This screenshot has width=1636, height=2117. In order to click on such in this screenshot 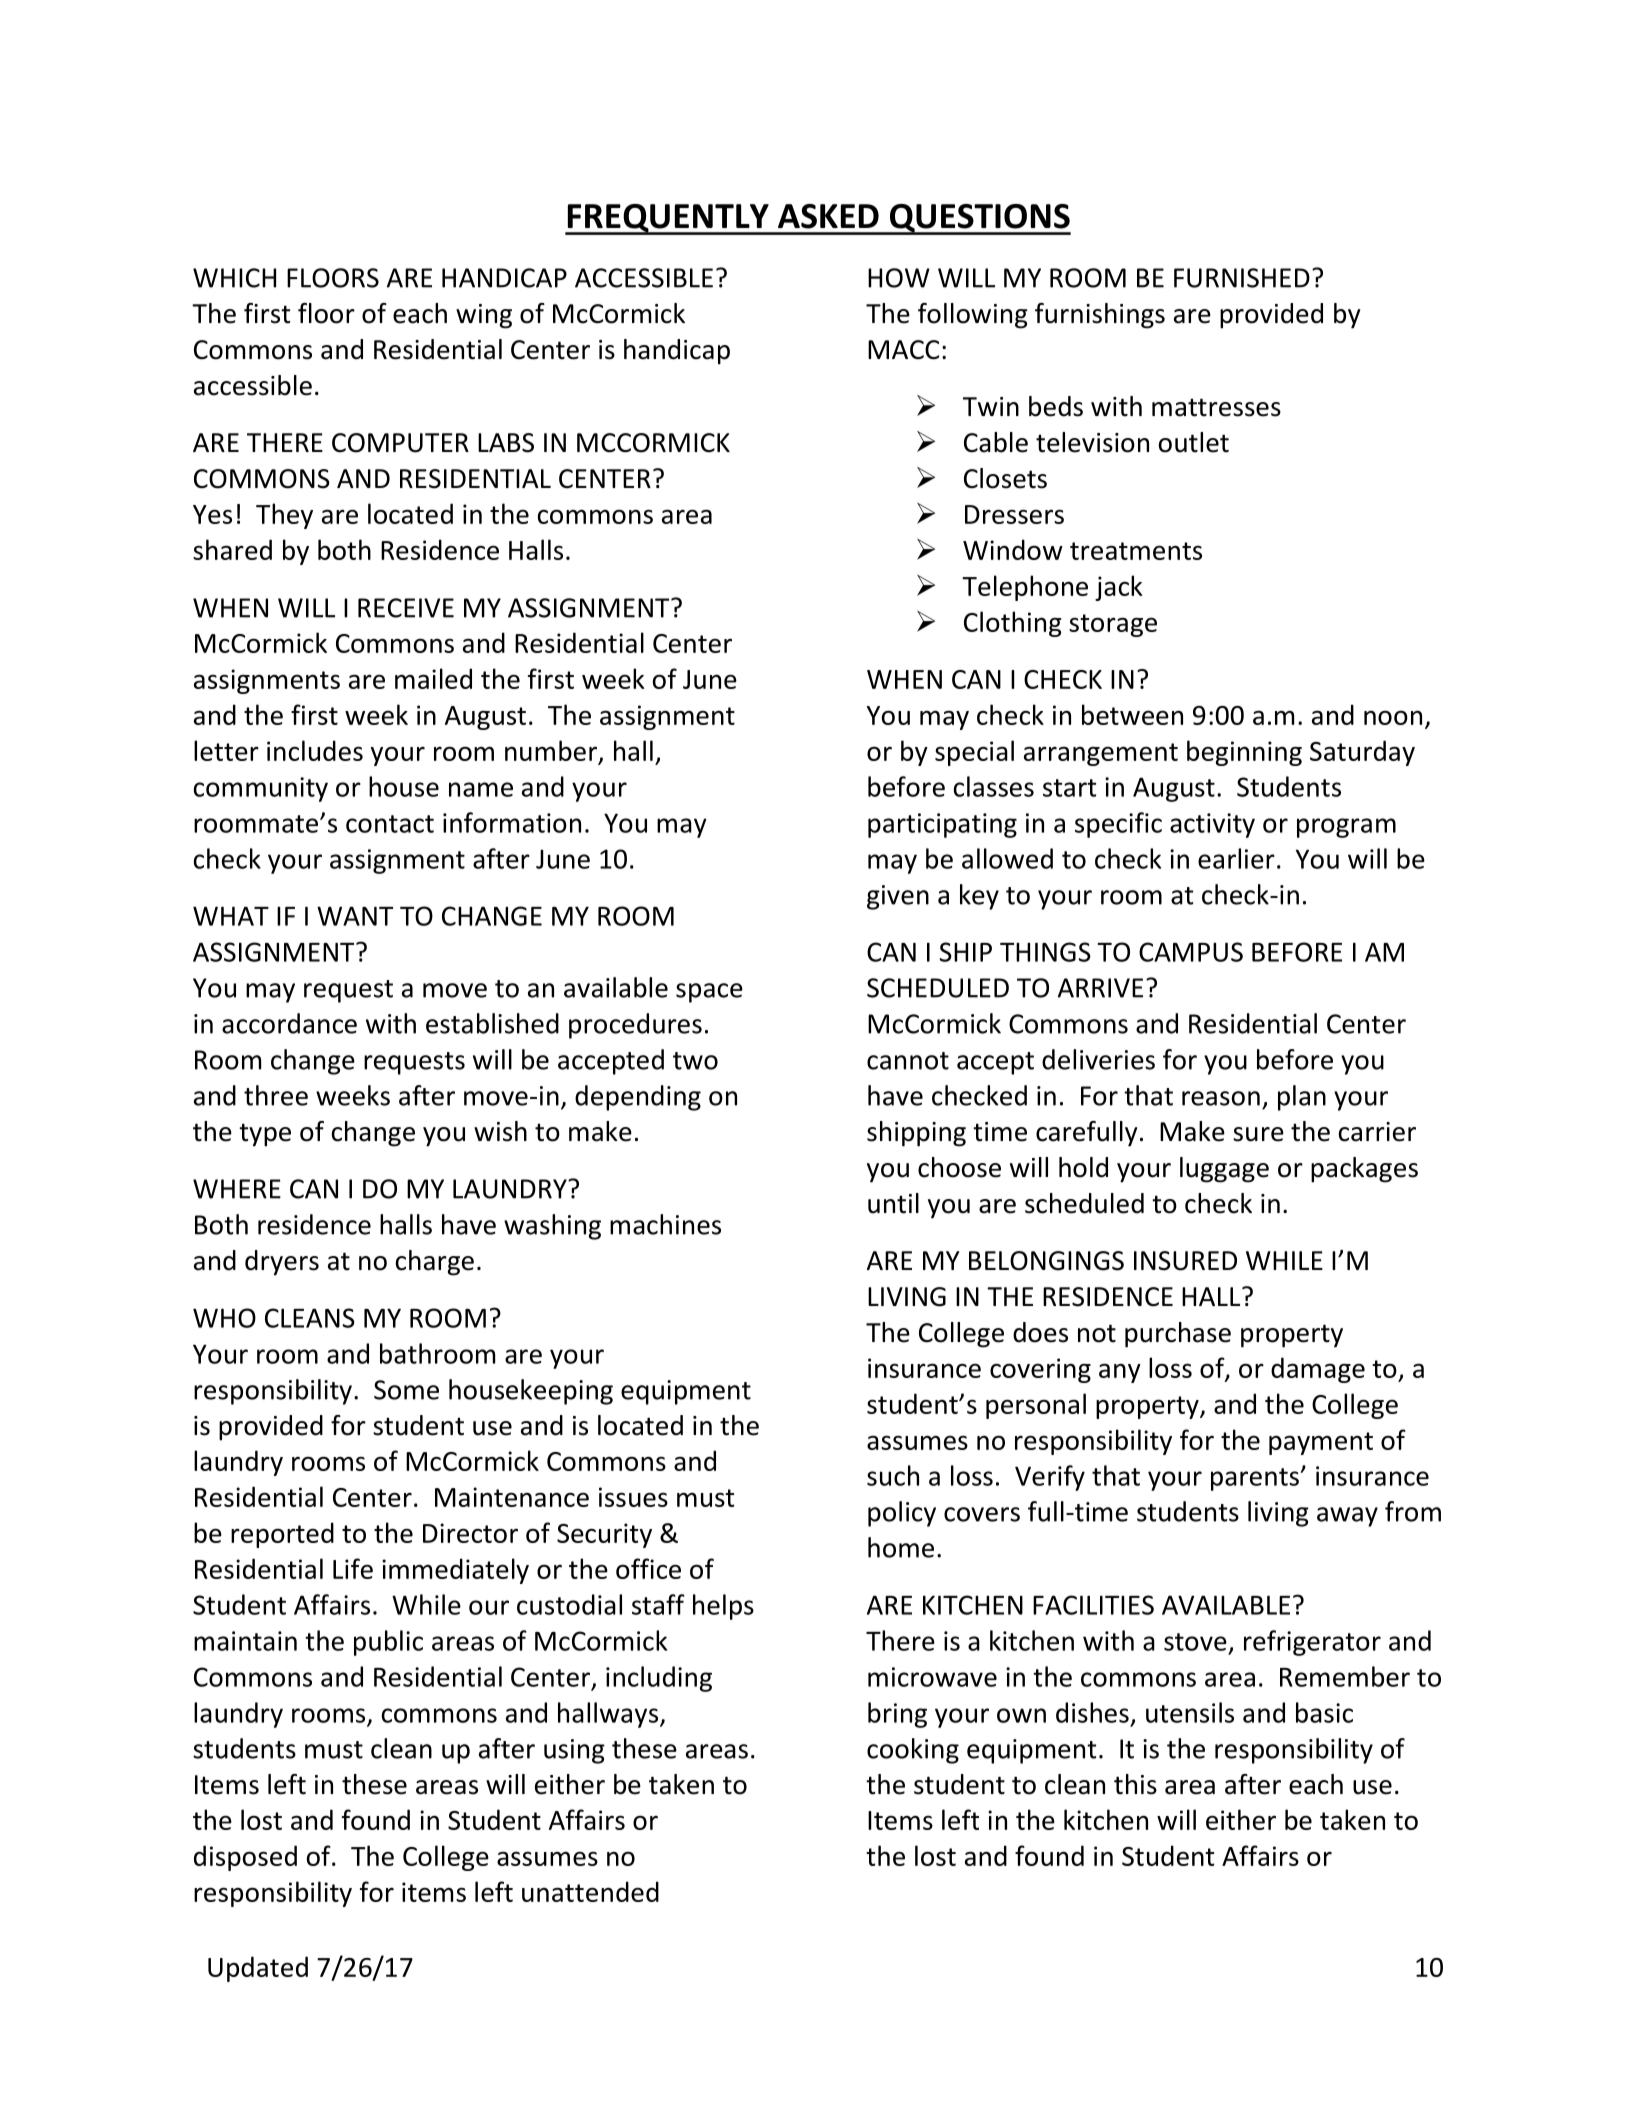, I will do `click(893, 1475)`.
